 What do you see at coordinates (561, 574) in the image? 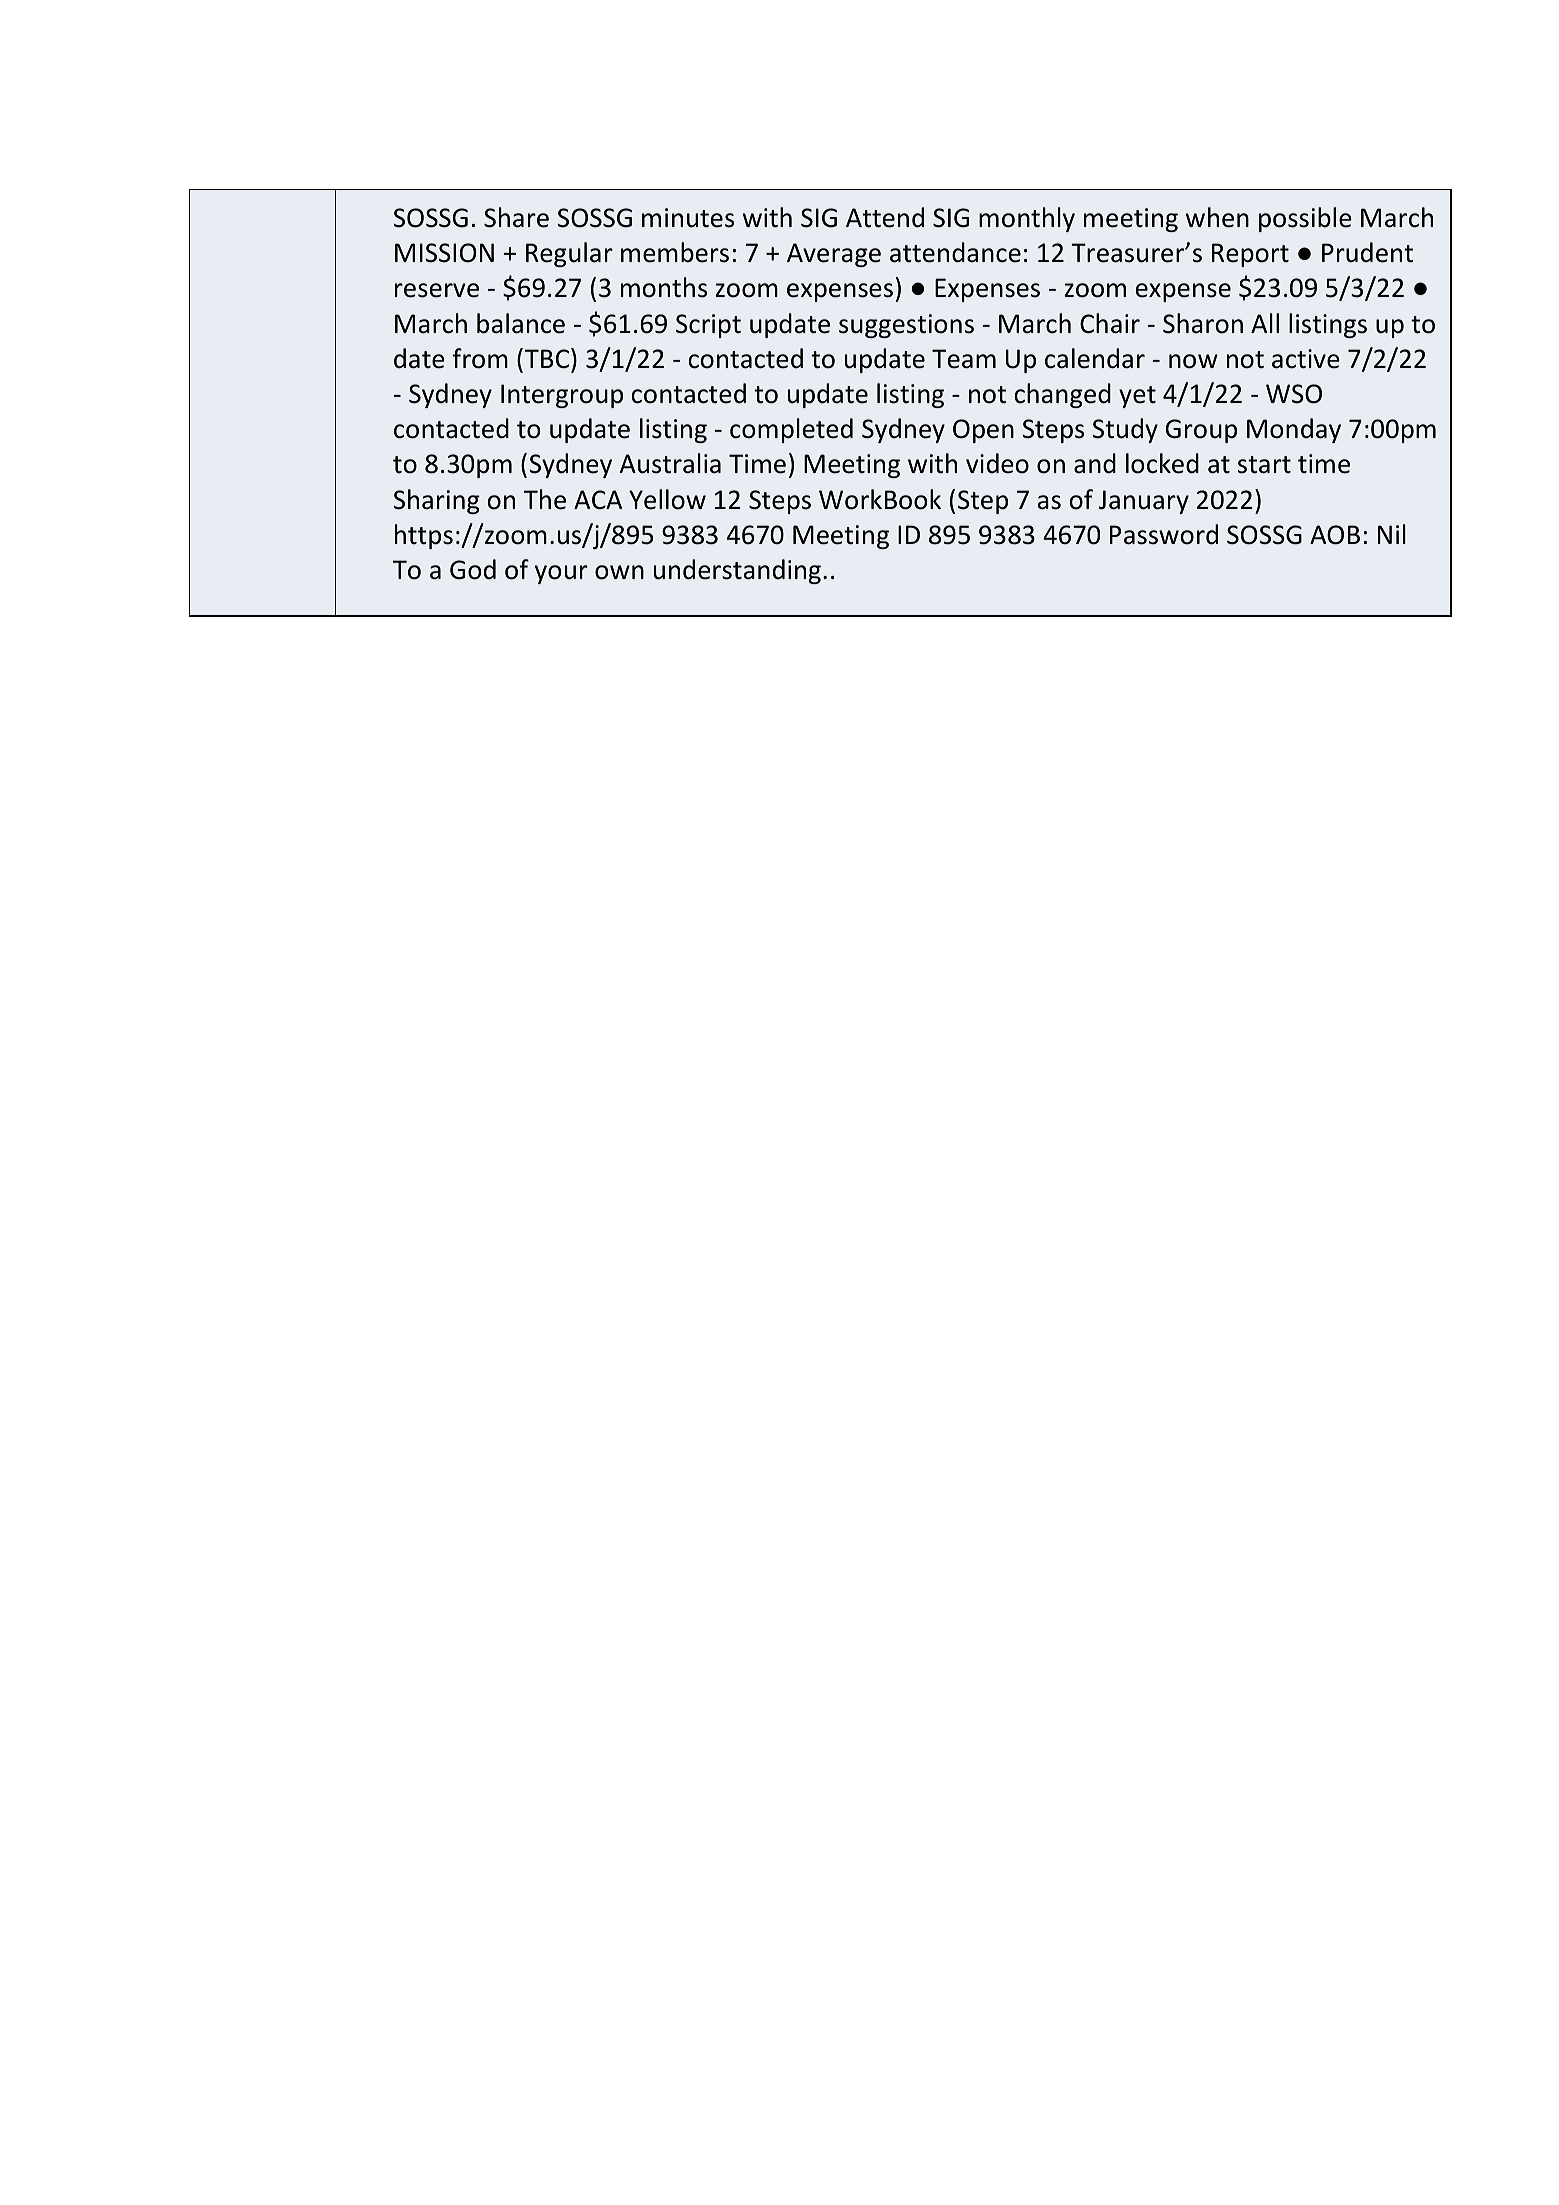
I see `your` at bounding box center [561, 574].
